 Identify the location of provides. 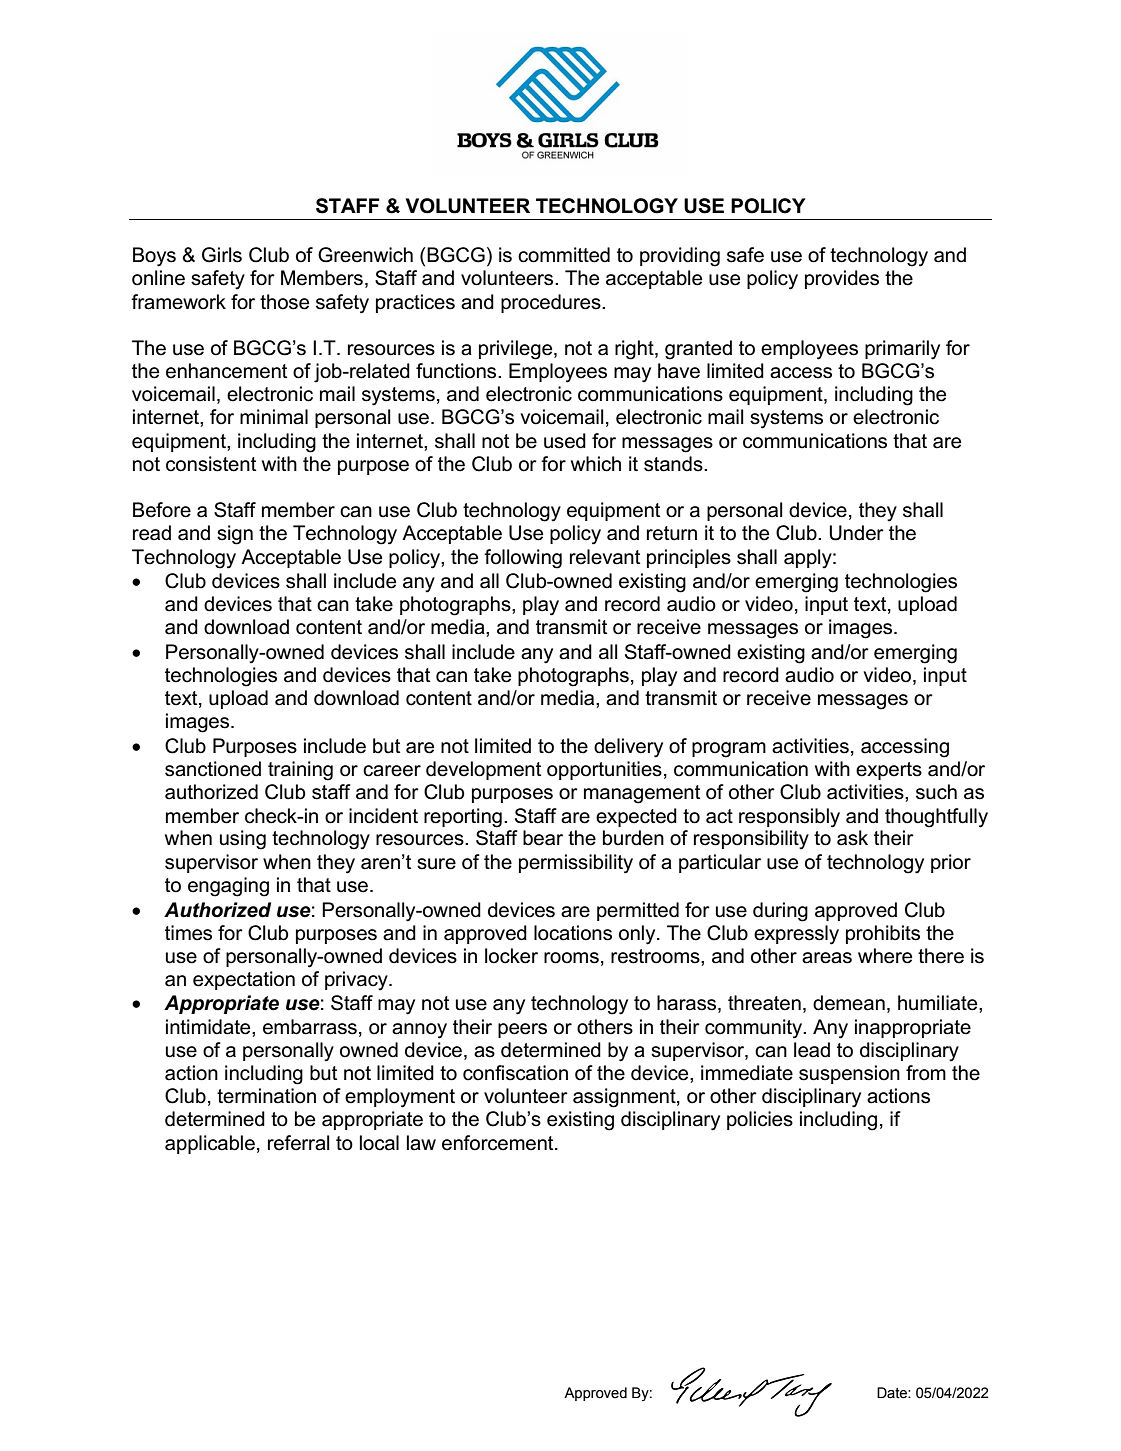
(842, 279).
